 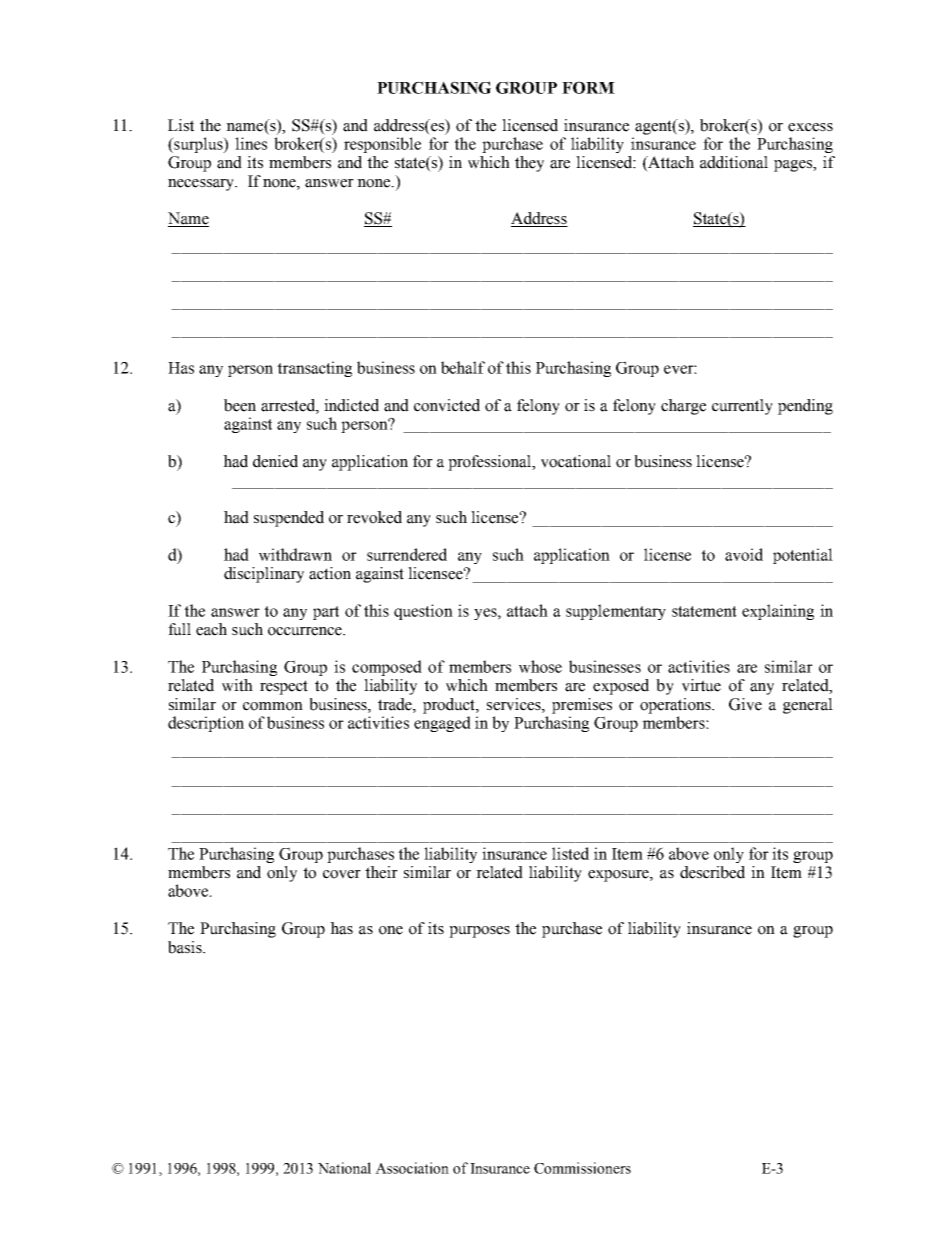 What do you see at coordinates (344, 1168) in the page?
I see `National` at bounding box center [344, 1168].
